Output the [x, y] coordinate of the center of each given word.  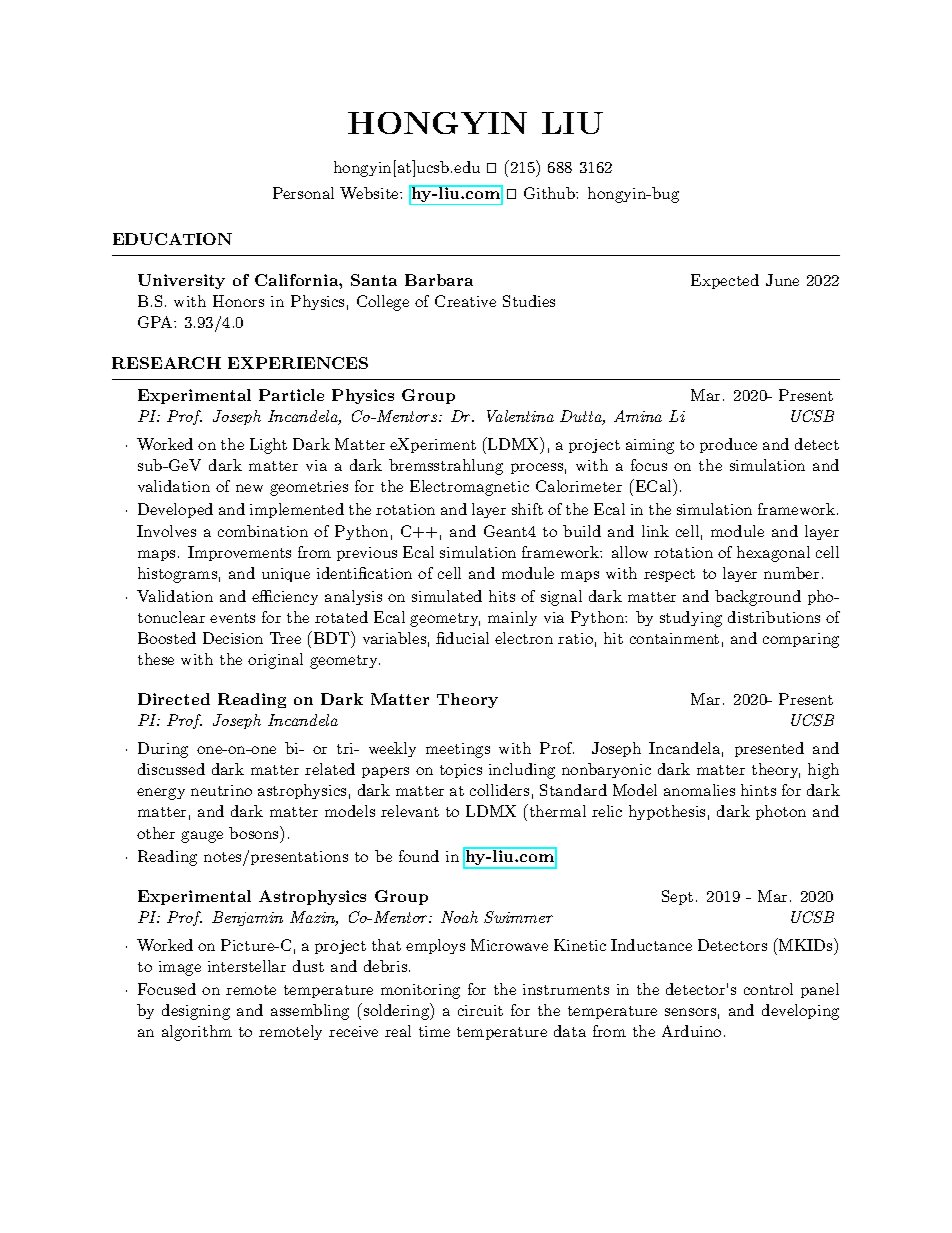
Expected [725, 281]
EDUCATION [172, 239]
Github [550, 193]
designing [196, 1012]
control [768, 989]
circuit [480, 1010]
